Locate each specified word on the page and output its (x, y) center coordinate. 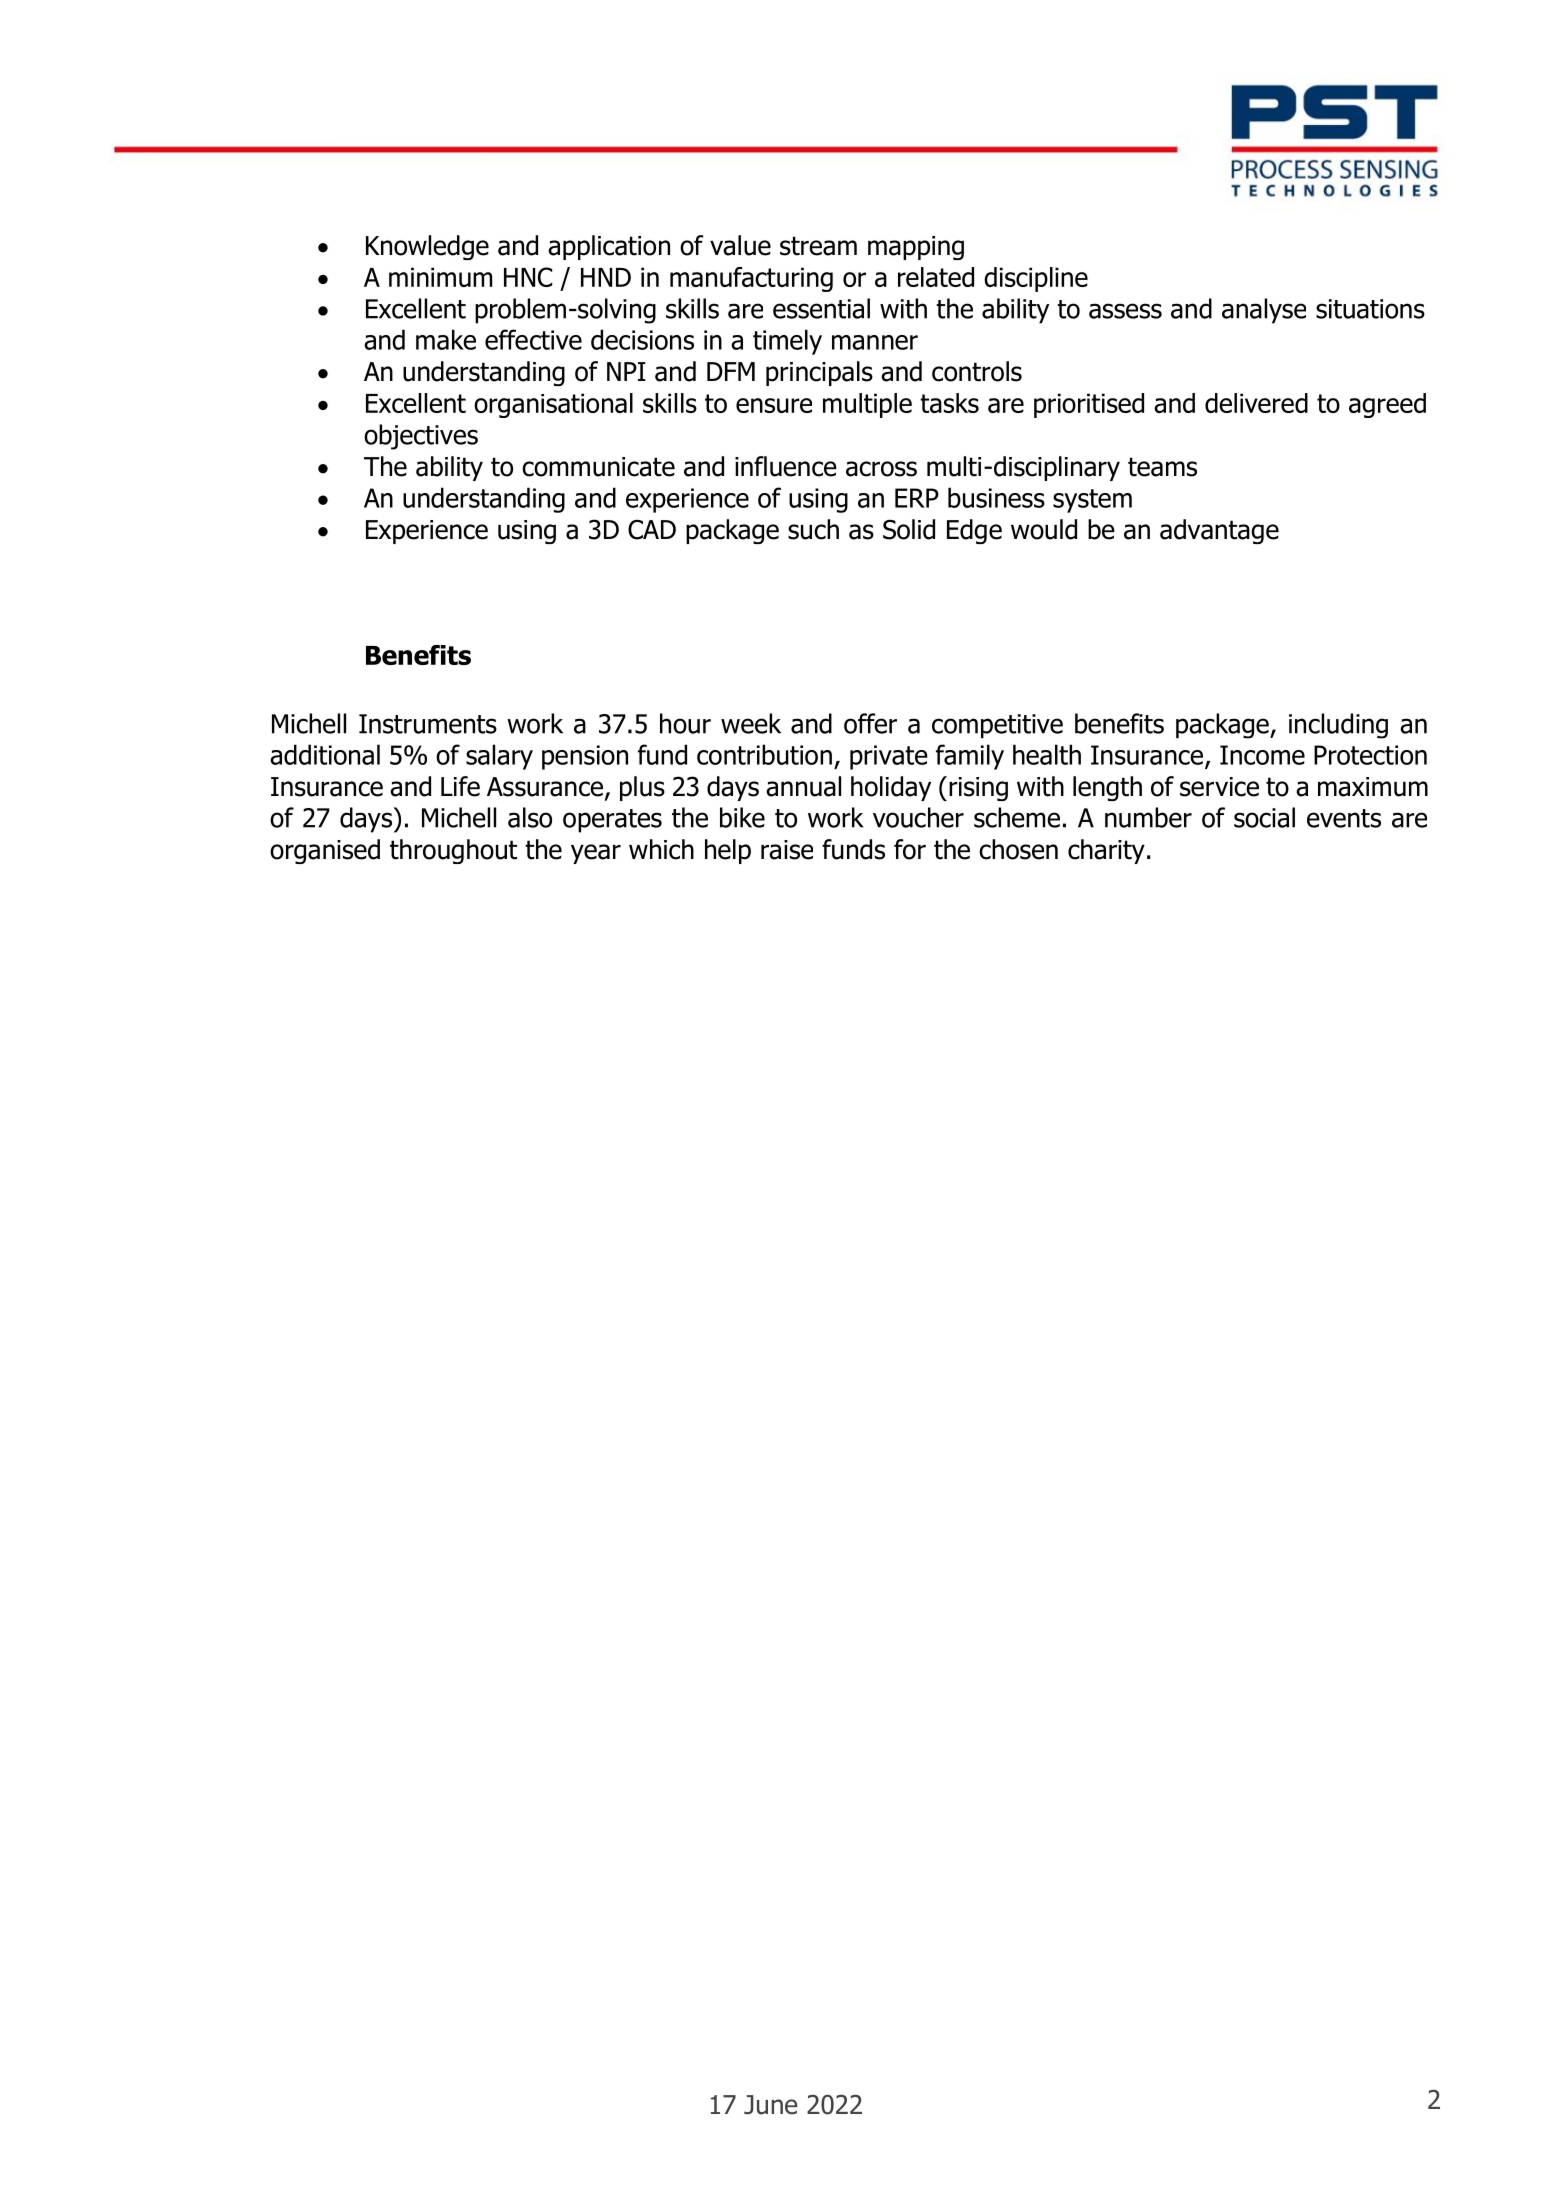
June (770, 2105)
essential (821, 308)
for (910, 849)
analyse (1264, 311)
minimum (440, 277)
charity (1106, 851)
